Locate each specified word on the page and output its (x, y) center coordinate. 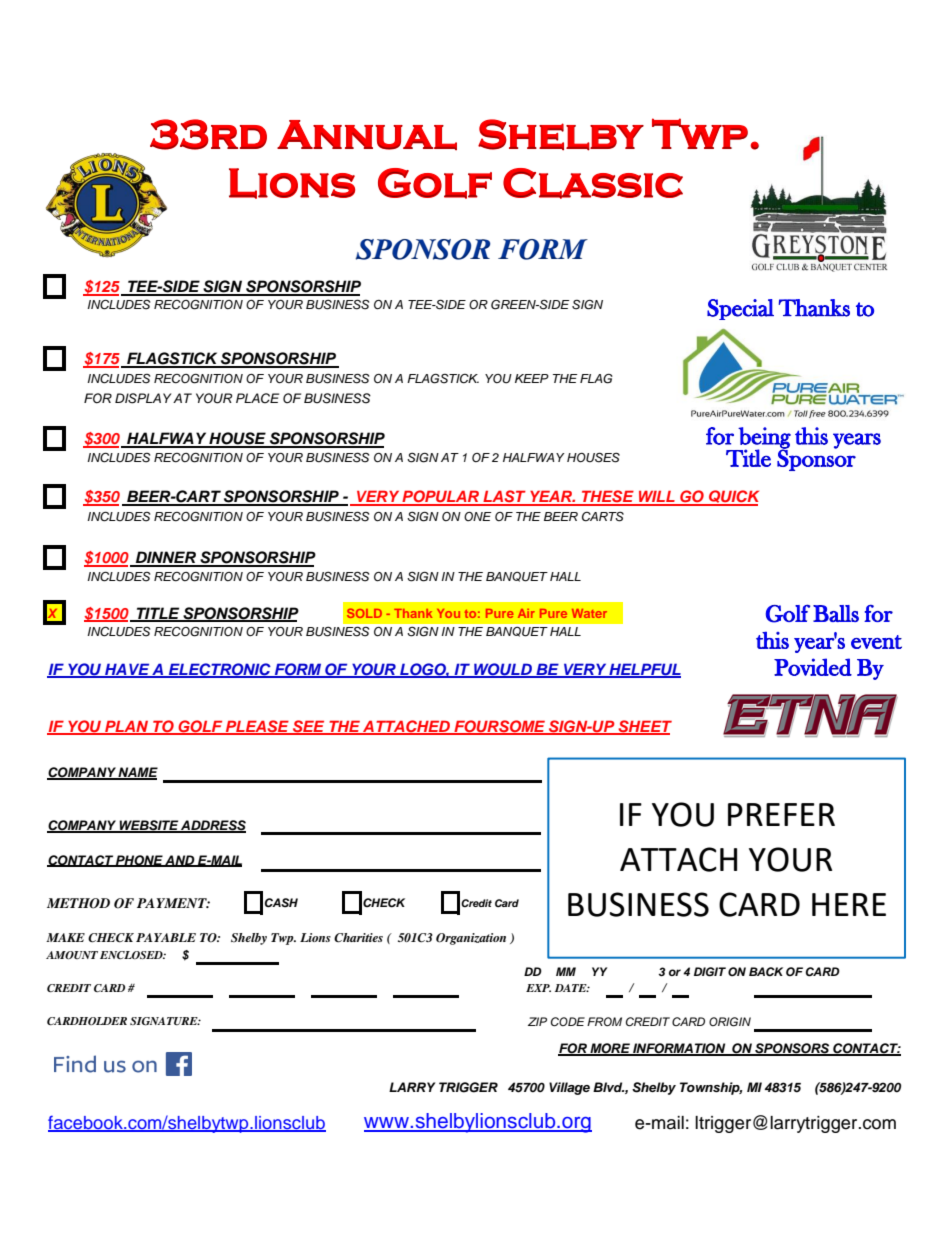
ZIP (537, 1021)
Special (740, 309)
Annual (367, 135)
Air (526, 613)
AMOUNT (72, 955)
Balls (836, 613)
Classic (593, 183)
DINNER (166, 558)
